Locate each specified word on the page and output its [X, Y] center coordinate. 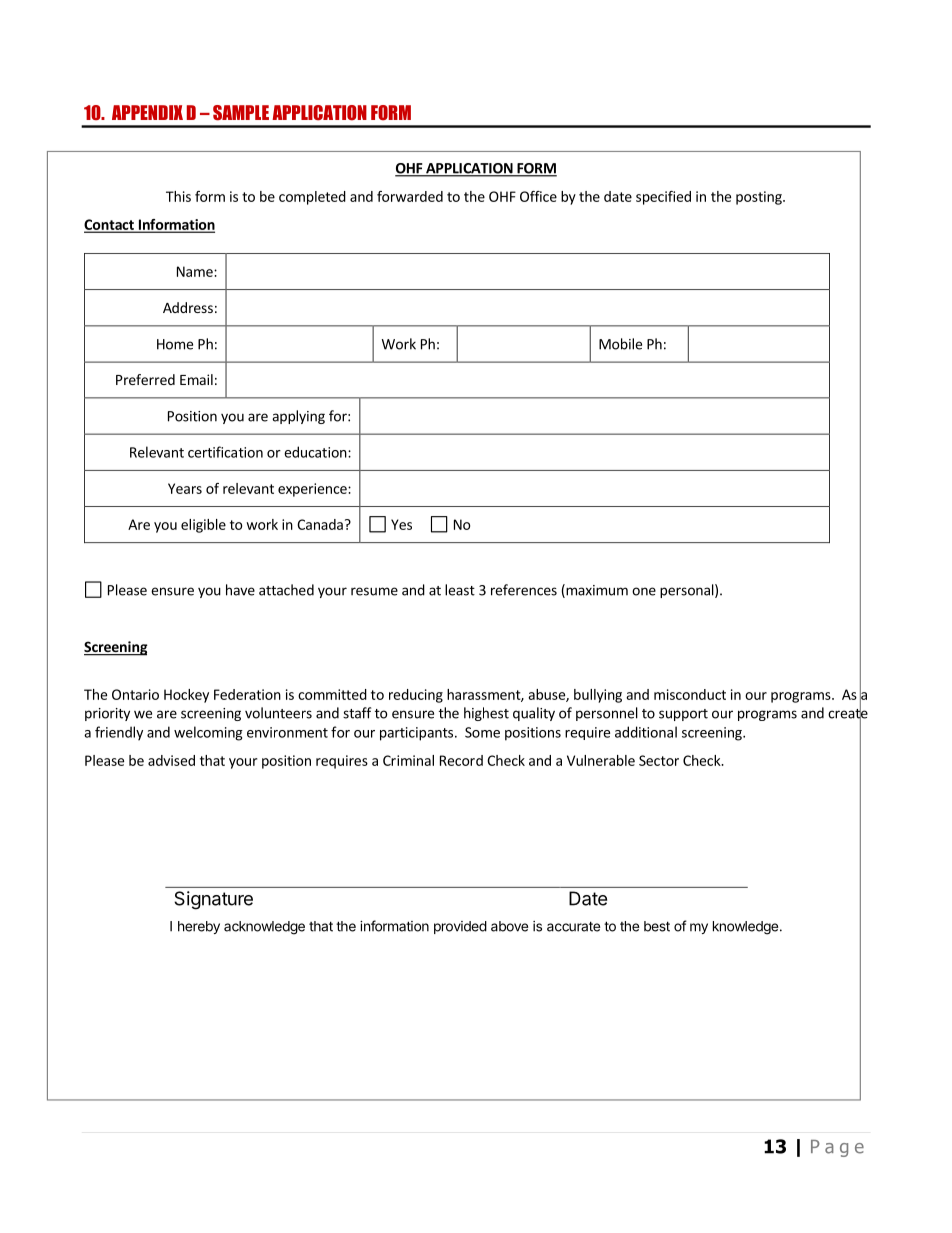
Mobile [620, 344]
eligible [203, 526]
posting [760, 198]
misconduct [690, 694]
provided [460, 927]
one [644, 591]
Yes [401, 524]
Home [175, 344]
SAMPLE [241, 113]
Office [538, 196]
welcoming [208, 733]
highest [486, 714]
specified [663, 198]
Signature [213, 900]
